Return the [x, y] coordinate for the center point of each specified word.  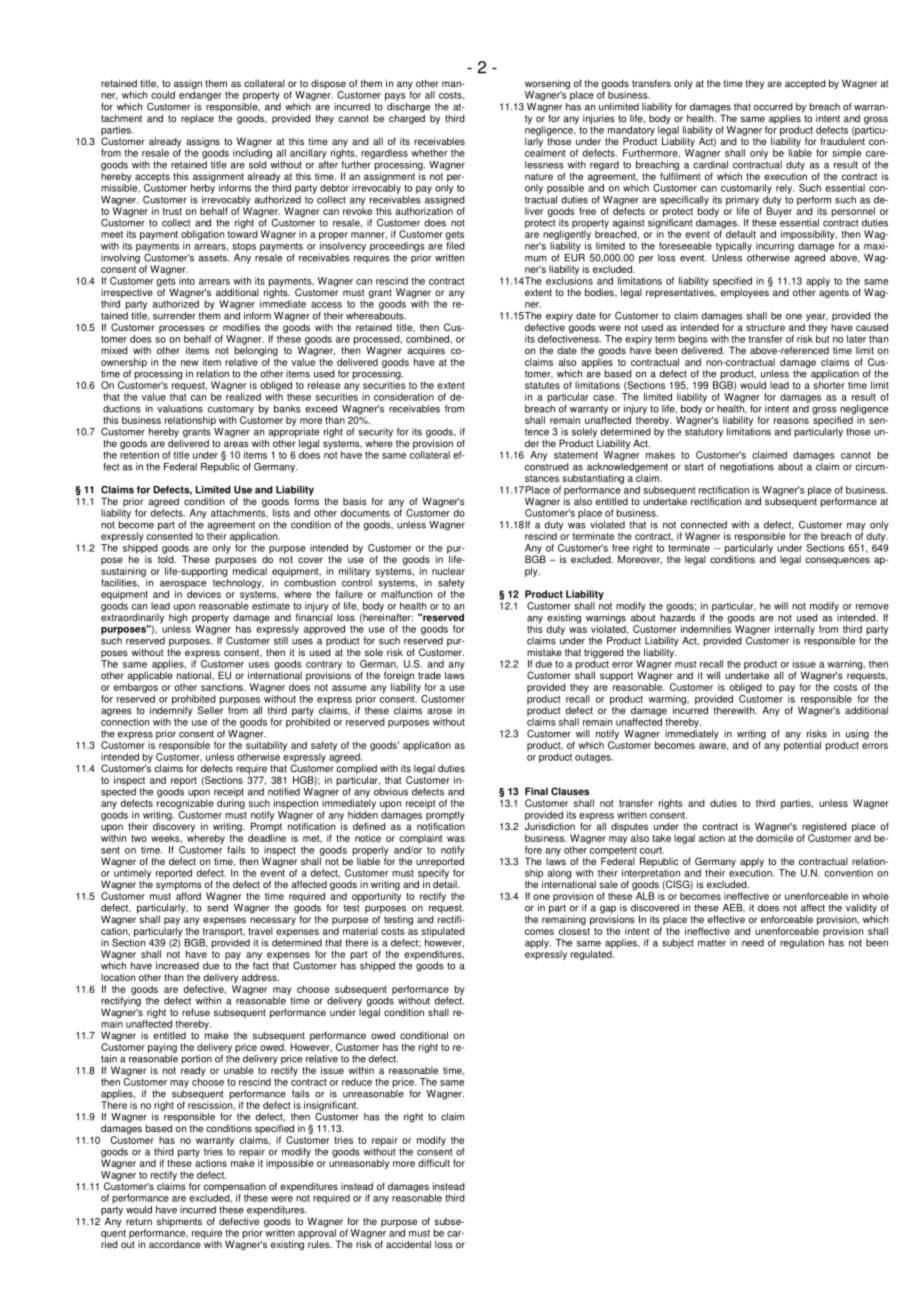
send [217, 908]
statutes [542, 385]
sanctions [223, 687]
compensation [235, 1188]
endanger [200, 96]
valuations [180, 409]
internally [795, 630]
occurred [773, 107]
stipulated [443, 932]
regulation [802, 942]
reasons [791, 421]
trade [429, 675]
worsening [547, 85]
